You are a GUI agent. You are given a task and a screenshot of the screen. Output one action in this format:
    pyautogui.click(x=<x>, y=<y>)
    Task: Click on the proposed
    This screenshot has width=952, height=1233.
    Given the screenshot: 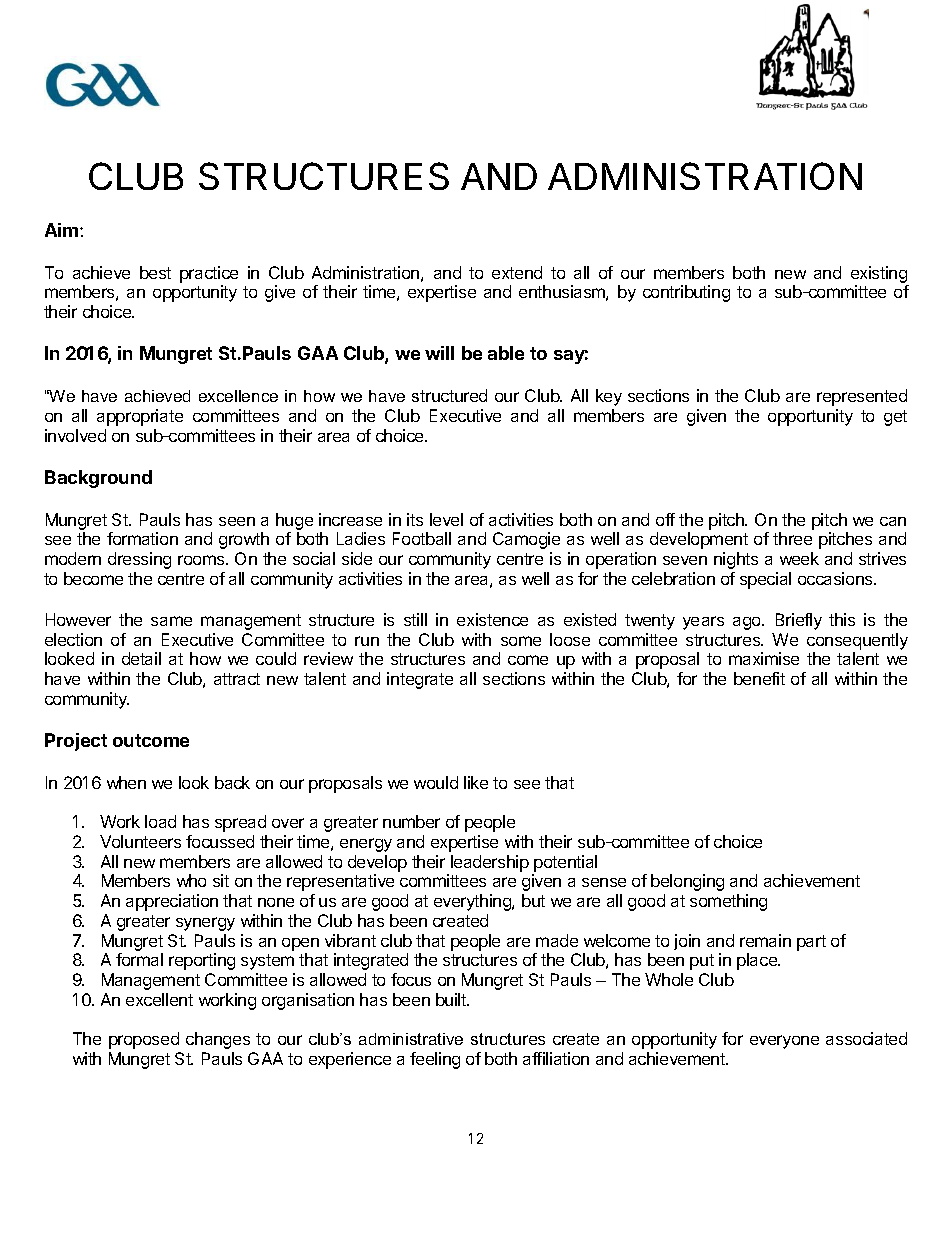 What is the action you would take?
    pyautogui.click(x=144, y=1040)
